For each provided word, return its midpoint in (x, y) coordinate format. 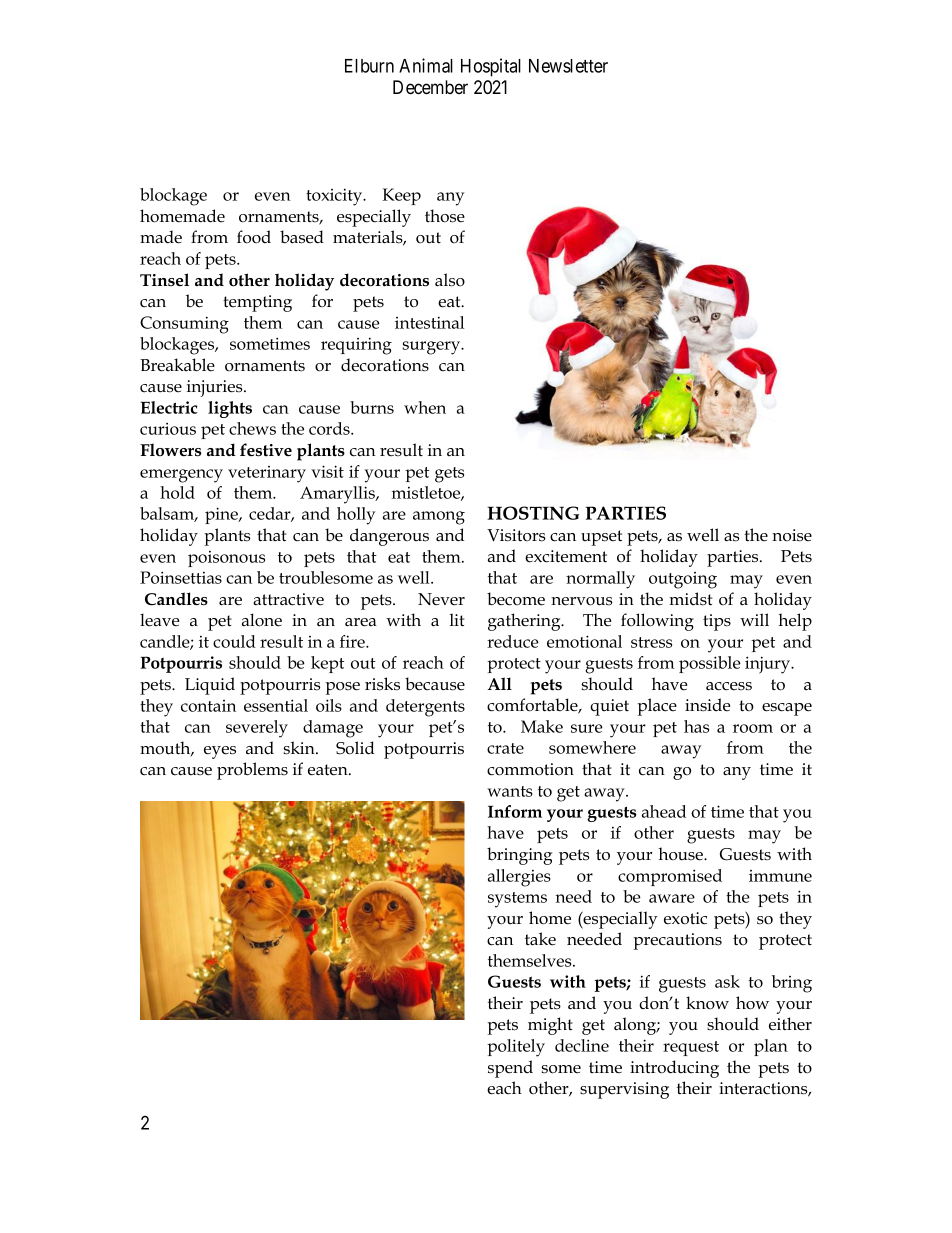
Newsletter (568, 66)
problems (252, 771)
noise (792, 535)
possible (710, 664)
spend (510, 1069)
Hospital (491, 67)
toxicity (335, 197)
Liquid (210, 686)
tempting (257, 303)
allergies (519, 878)
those (445, 216)
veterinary (267, 474)
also (450, 280)
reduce (513, 641)
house (681, 854)
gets (449, 475)
